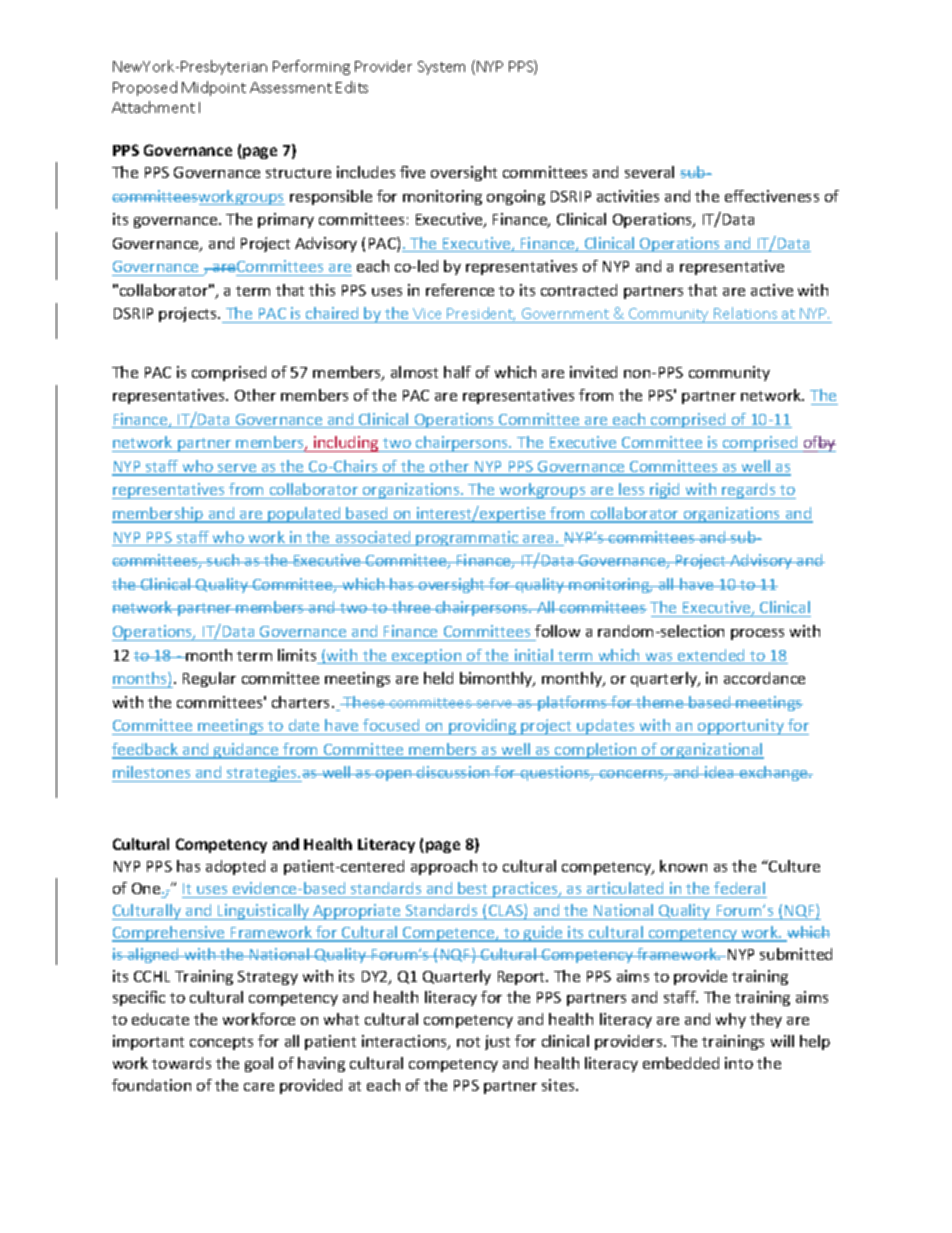 The height and width of the page is (1233, 952). What do you see at coordinates (719, 772) in the page?
I see `idea` at bounding box center [719, 772].
